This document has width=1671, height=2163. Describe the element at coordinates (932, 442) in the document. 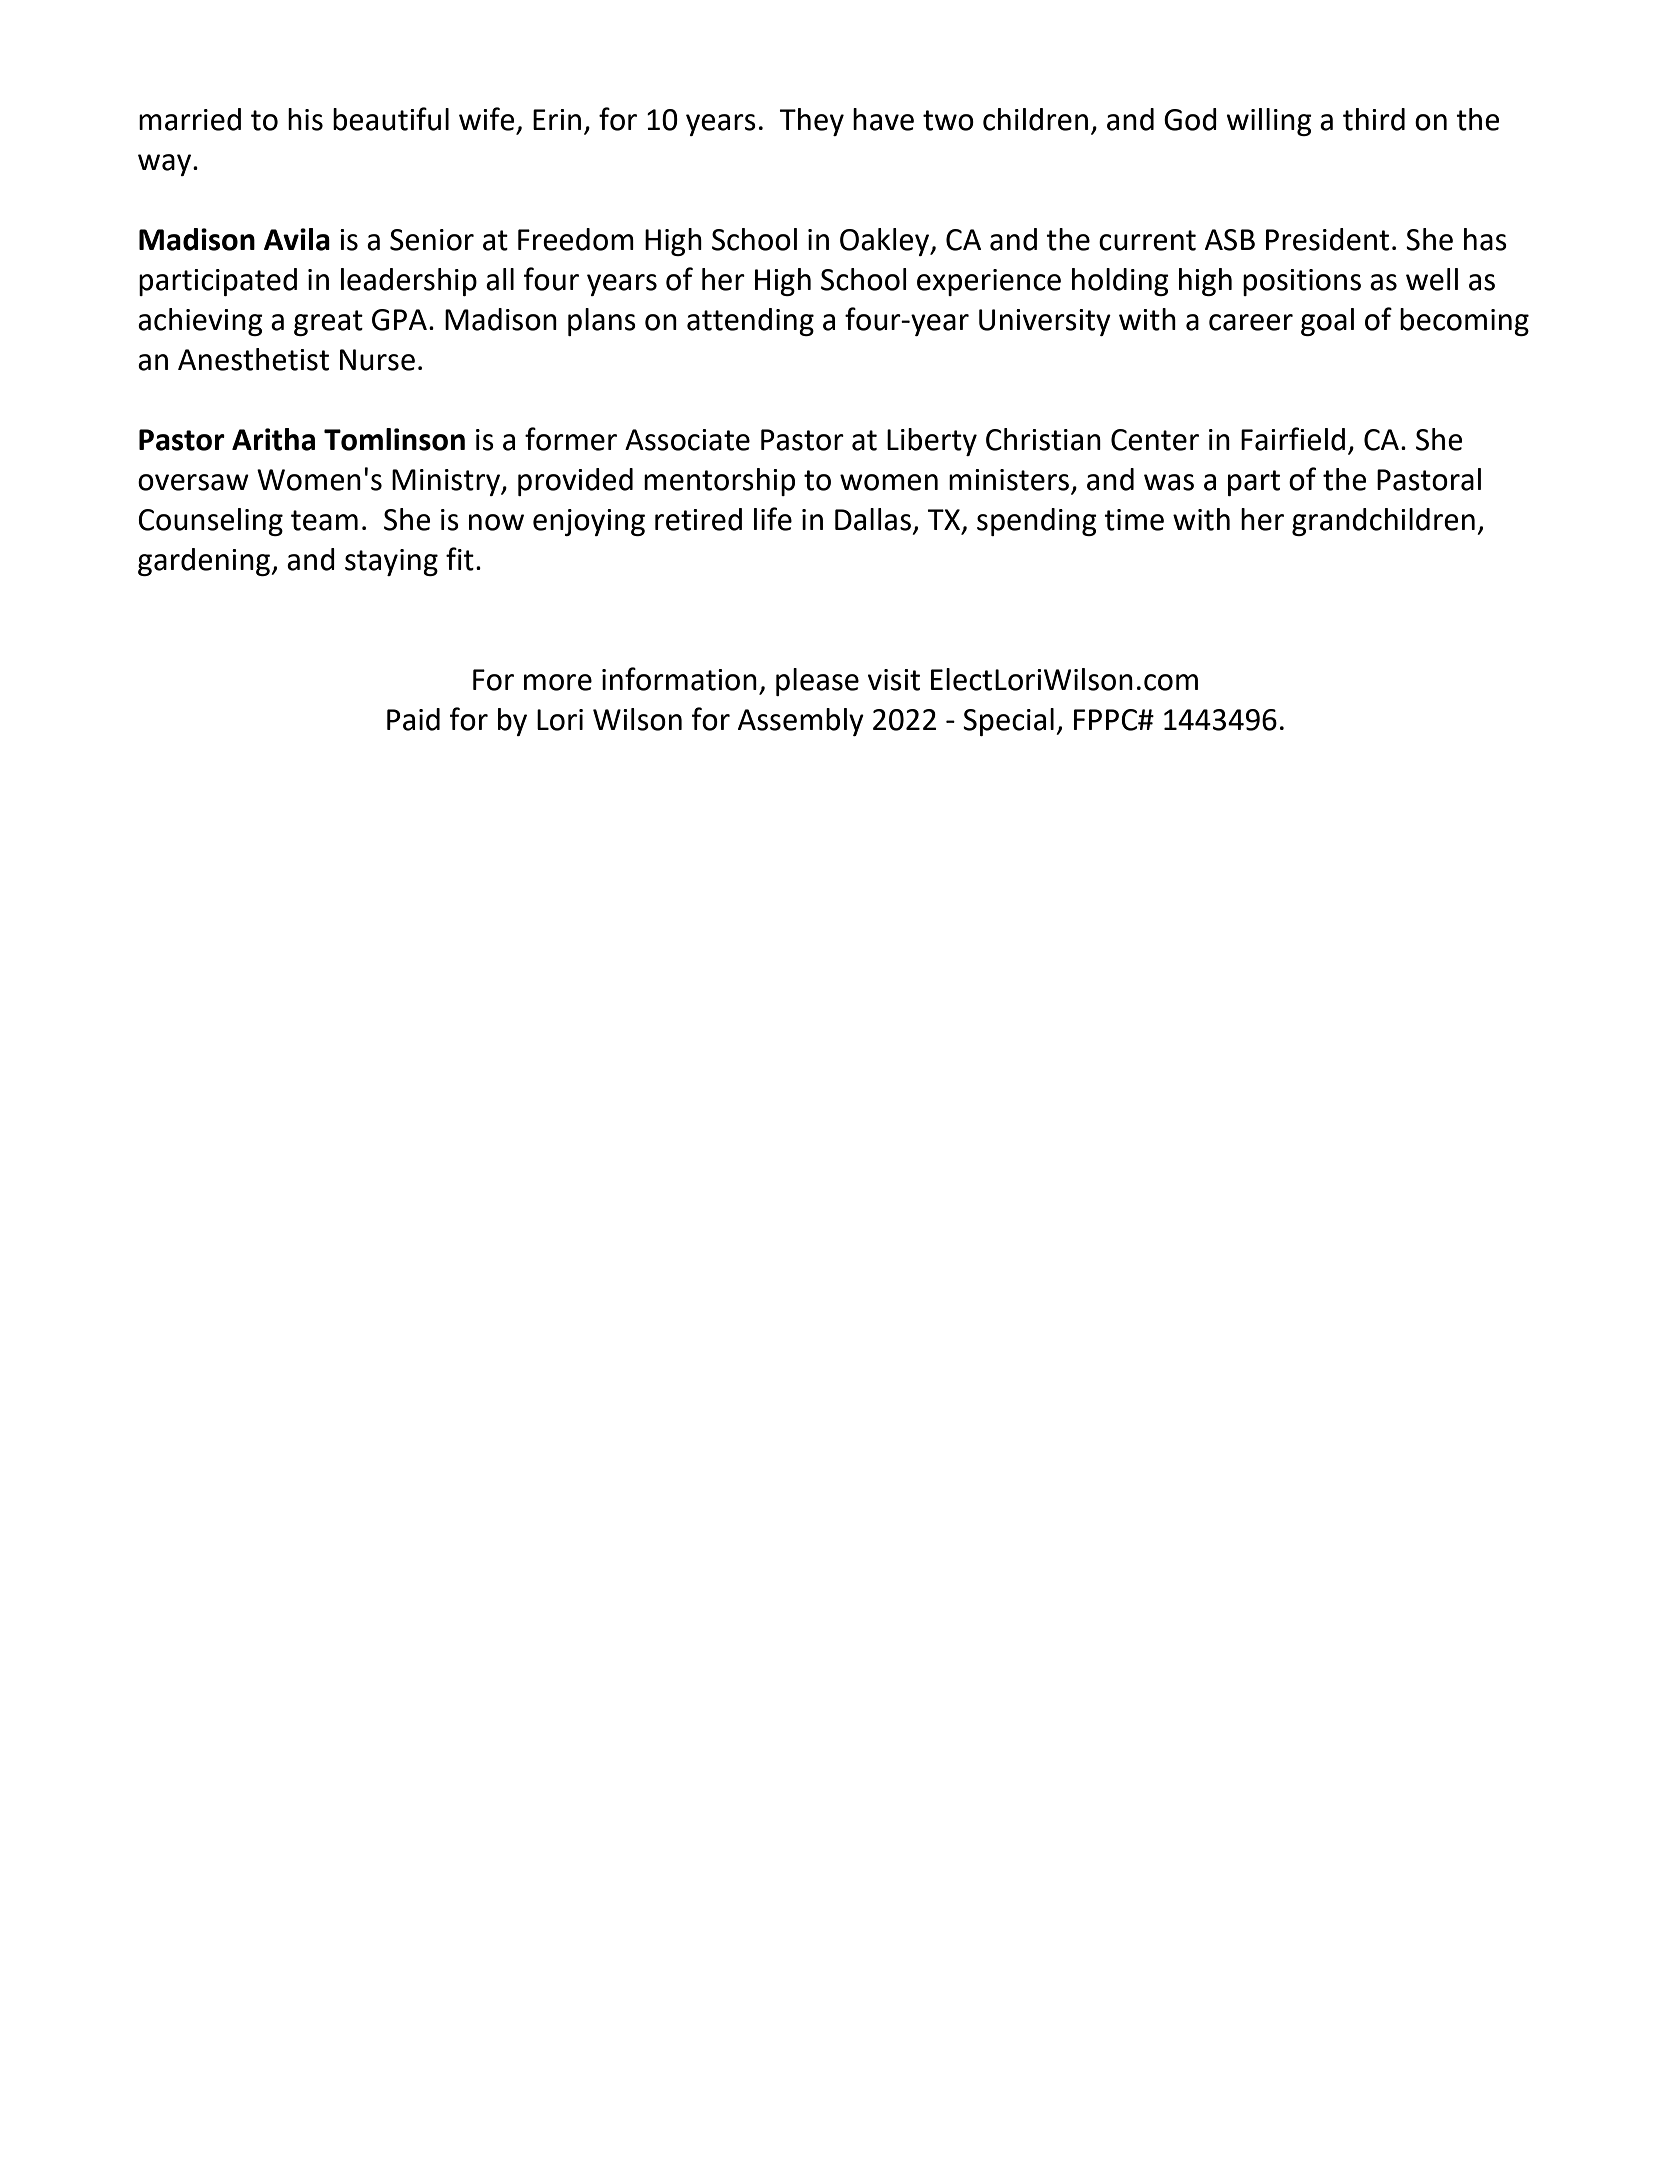

I see `Liberty` at that location.
